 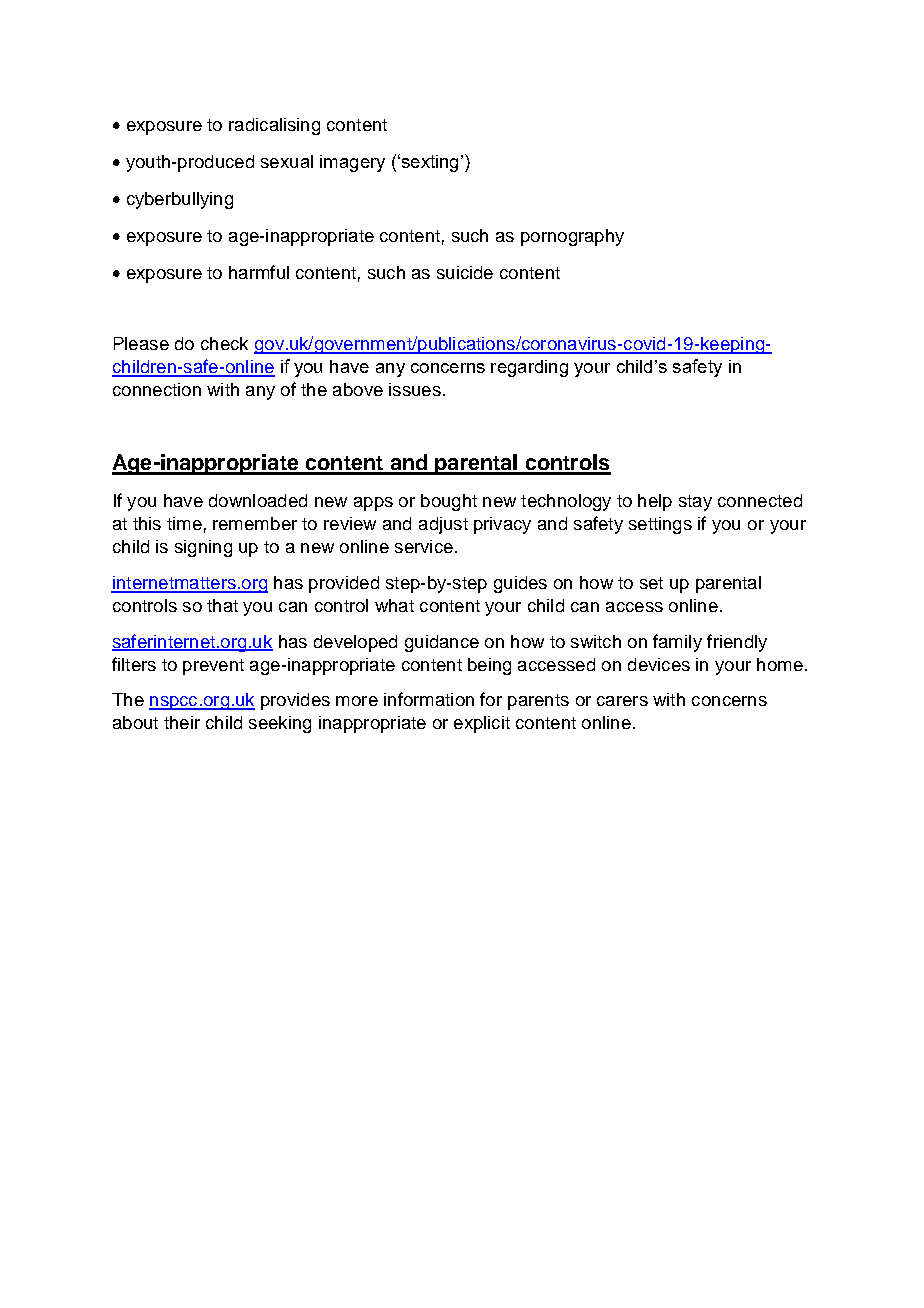 What do you see at coordinates (182, 722) in the image?
I see `their` at bounding box center [182, 722].
